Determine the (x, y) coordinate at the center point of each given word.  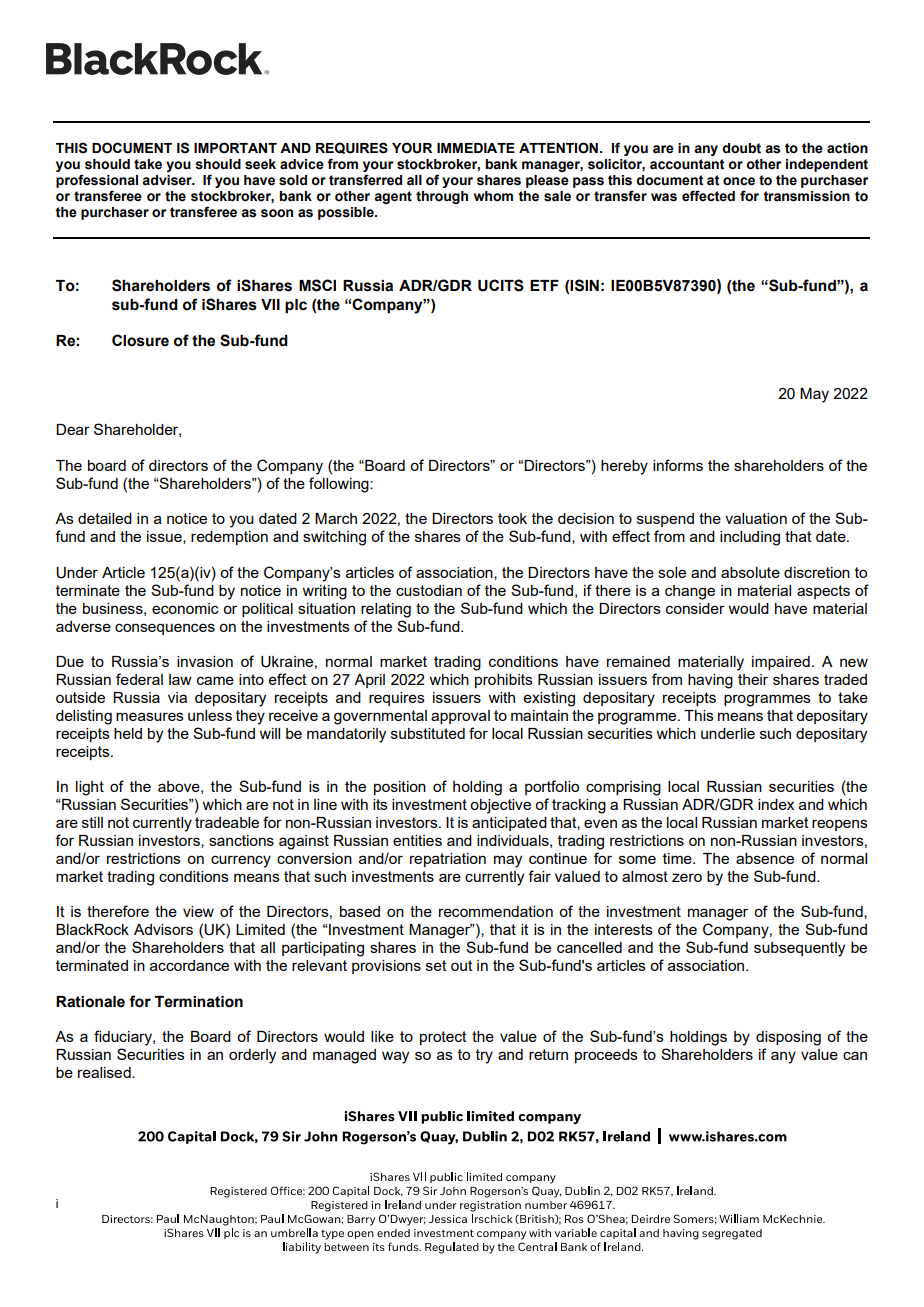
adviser (168, 180)
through (442, 197)
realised (105, 1072)
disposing (788, 1038)
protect (443, 1038)
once (739, 181)
